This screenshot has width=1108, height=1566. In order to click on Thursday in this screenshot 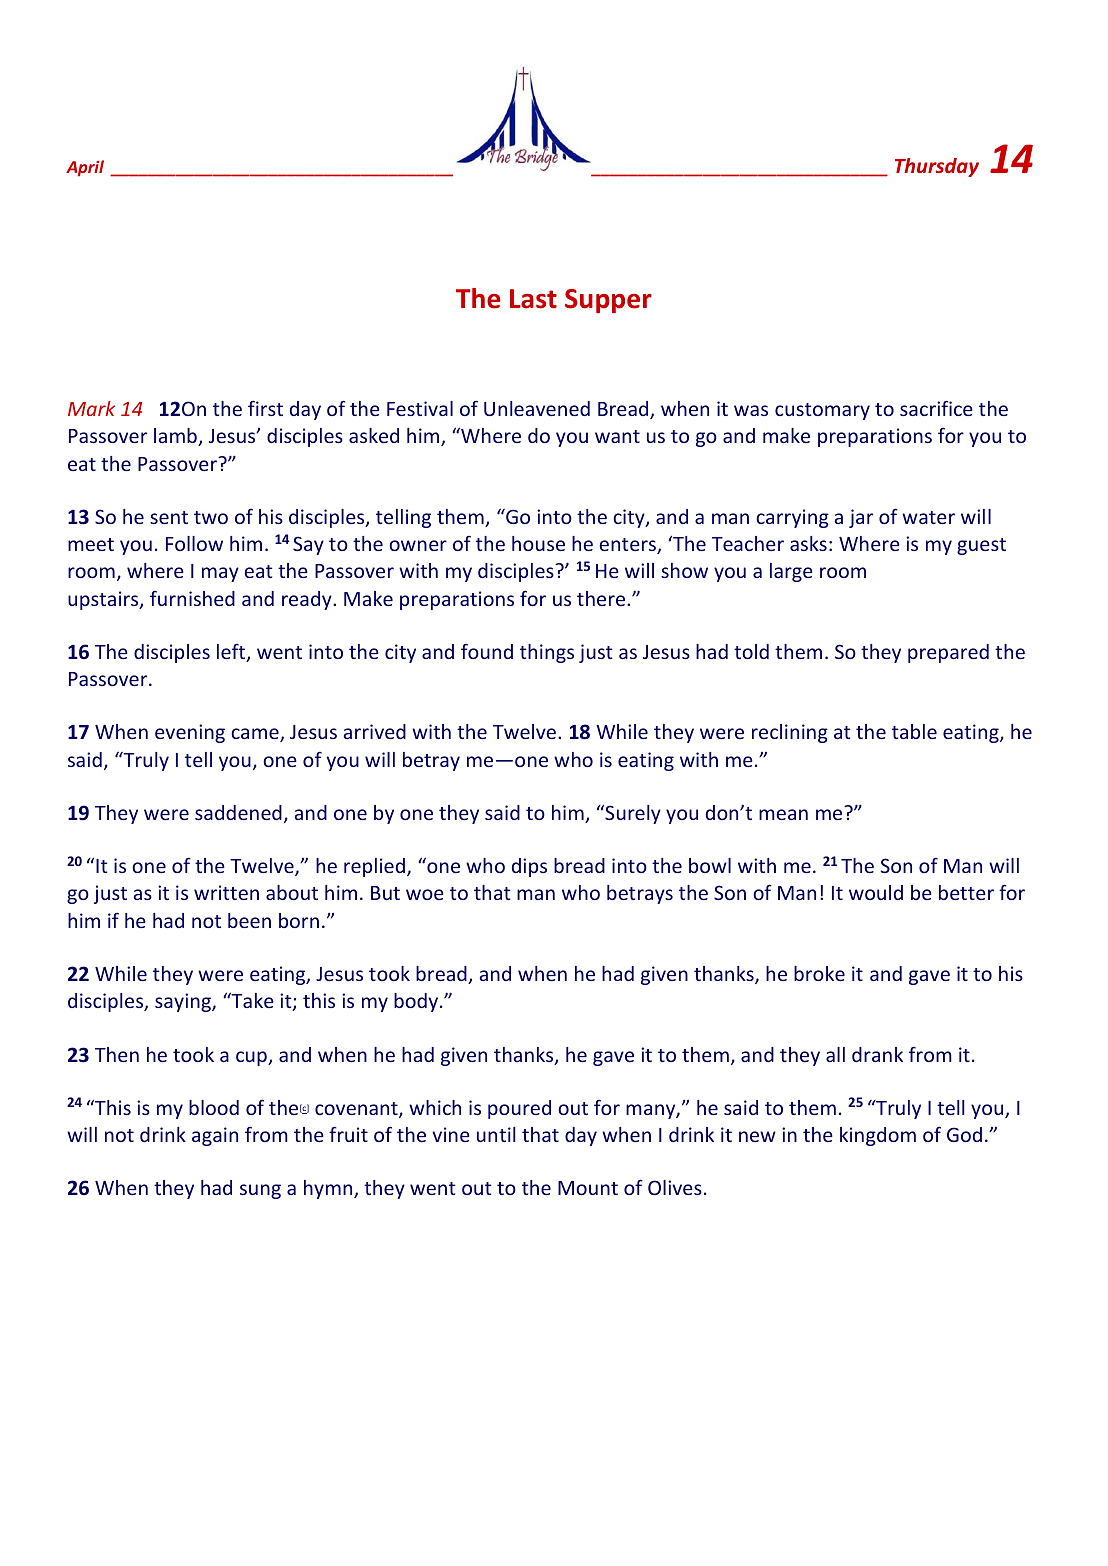, I will do `click(937, 167)`.
